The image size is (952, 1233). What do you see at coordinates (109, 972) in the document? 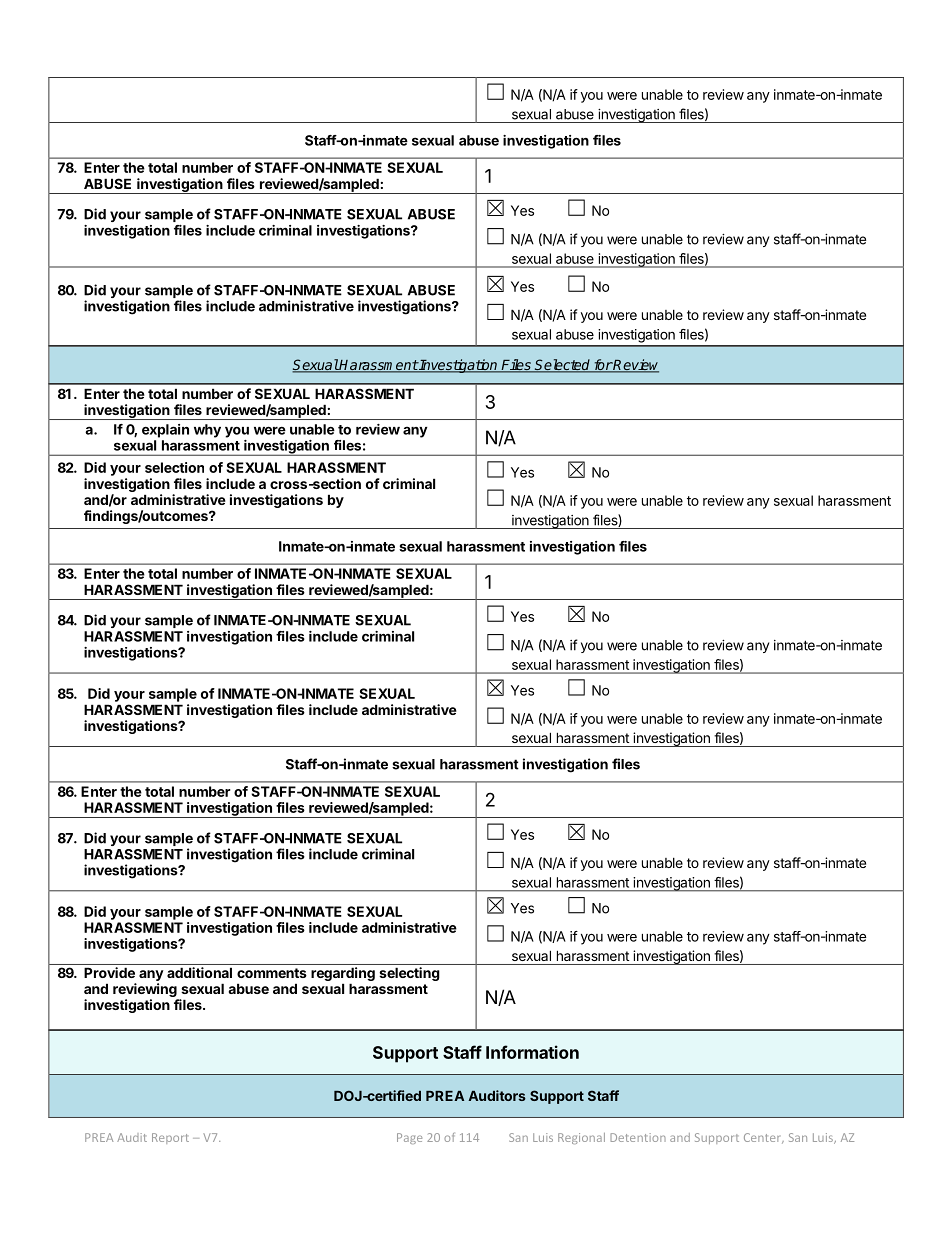
I see `Provide` at bounding box center [109, 972].
